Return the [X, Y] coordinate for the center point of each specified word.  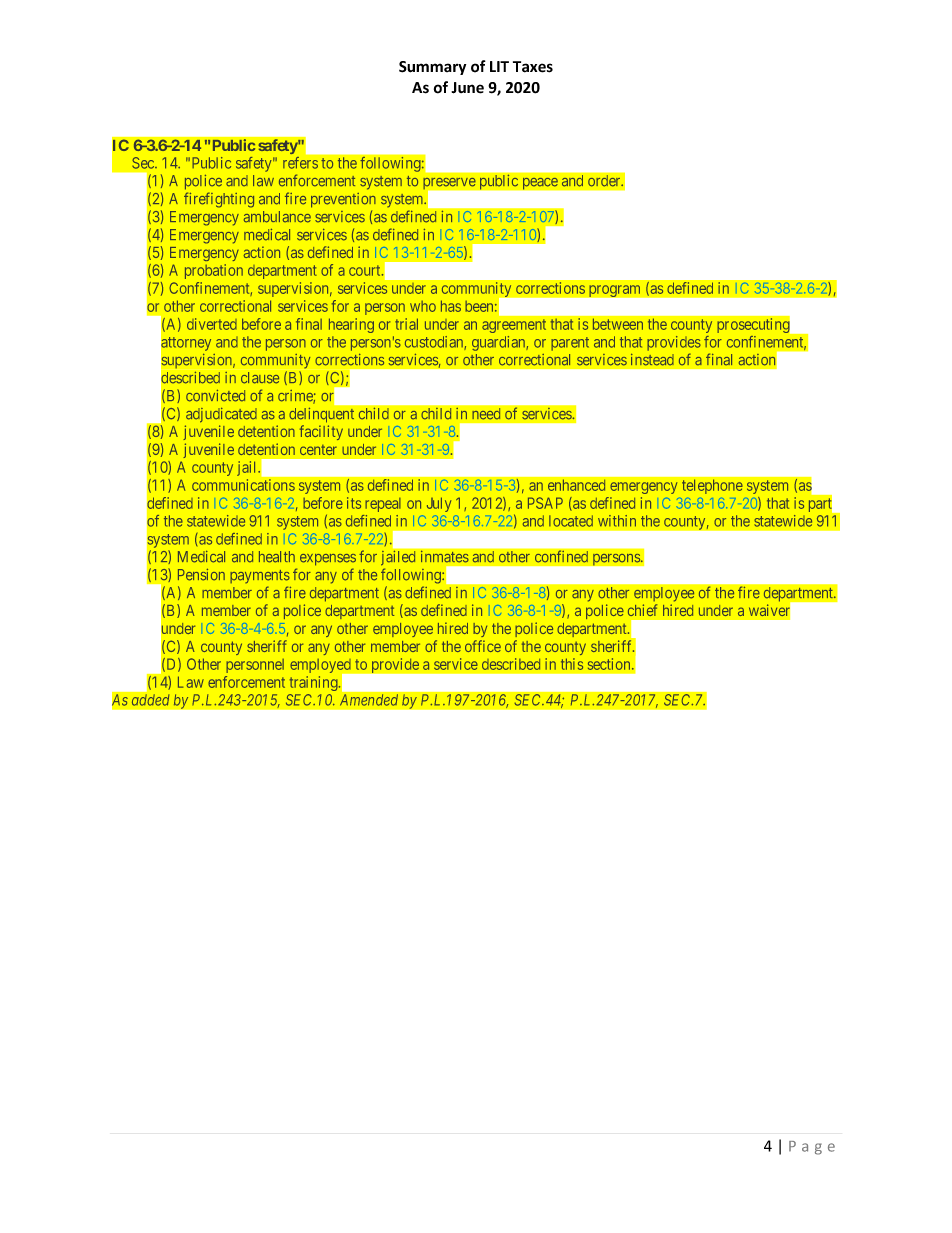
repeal [383, 505]
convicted [215, 396]
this [572, 664]
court [366, 270]
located [571, 521]
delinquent [321, 415]
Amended [369, 700]
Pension [201, 575]
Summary [432, 68]
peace [540, 183]
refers [300, 163]
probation [214, 271]
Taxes [533, 67]
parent [570, 344]
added [150, 700]
